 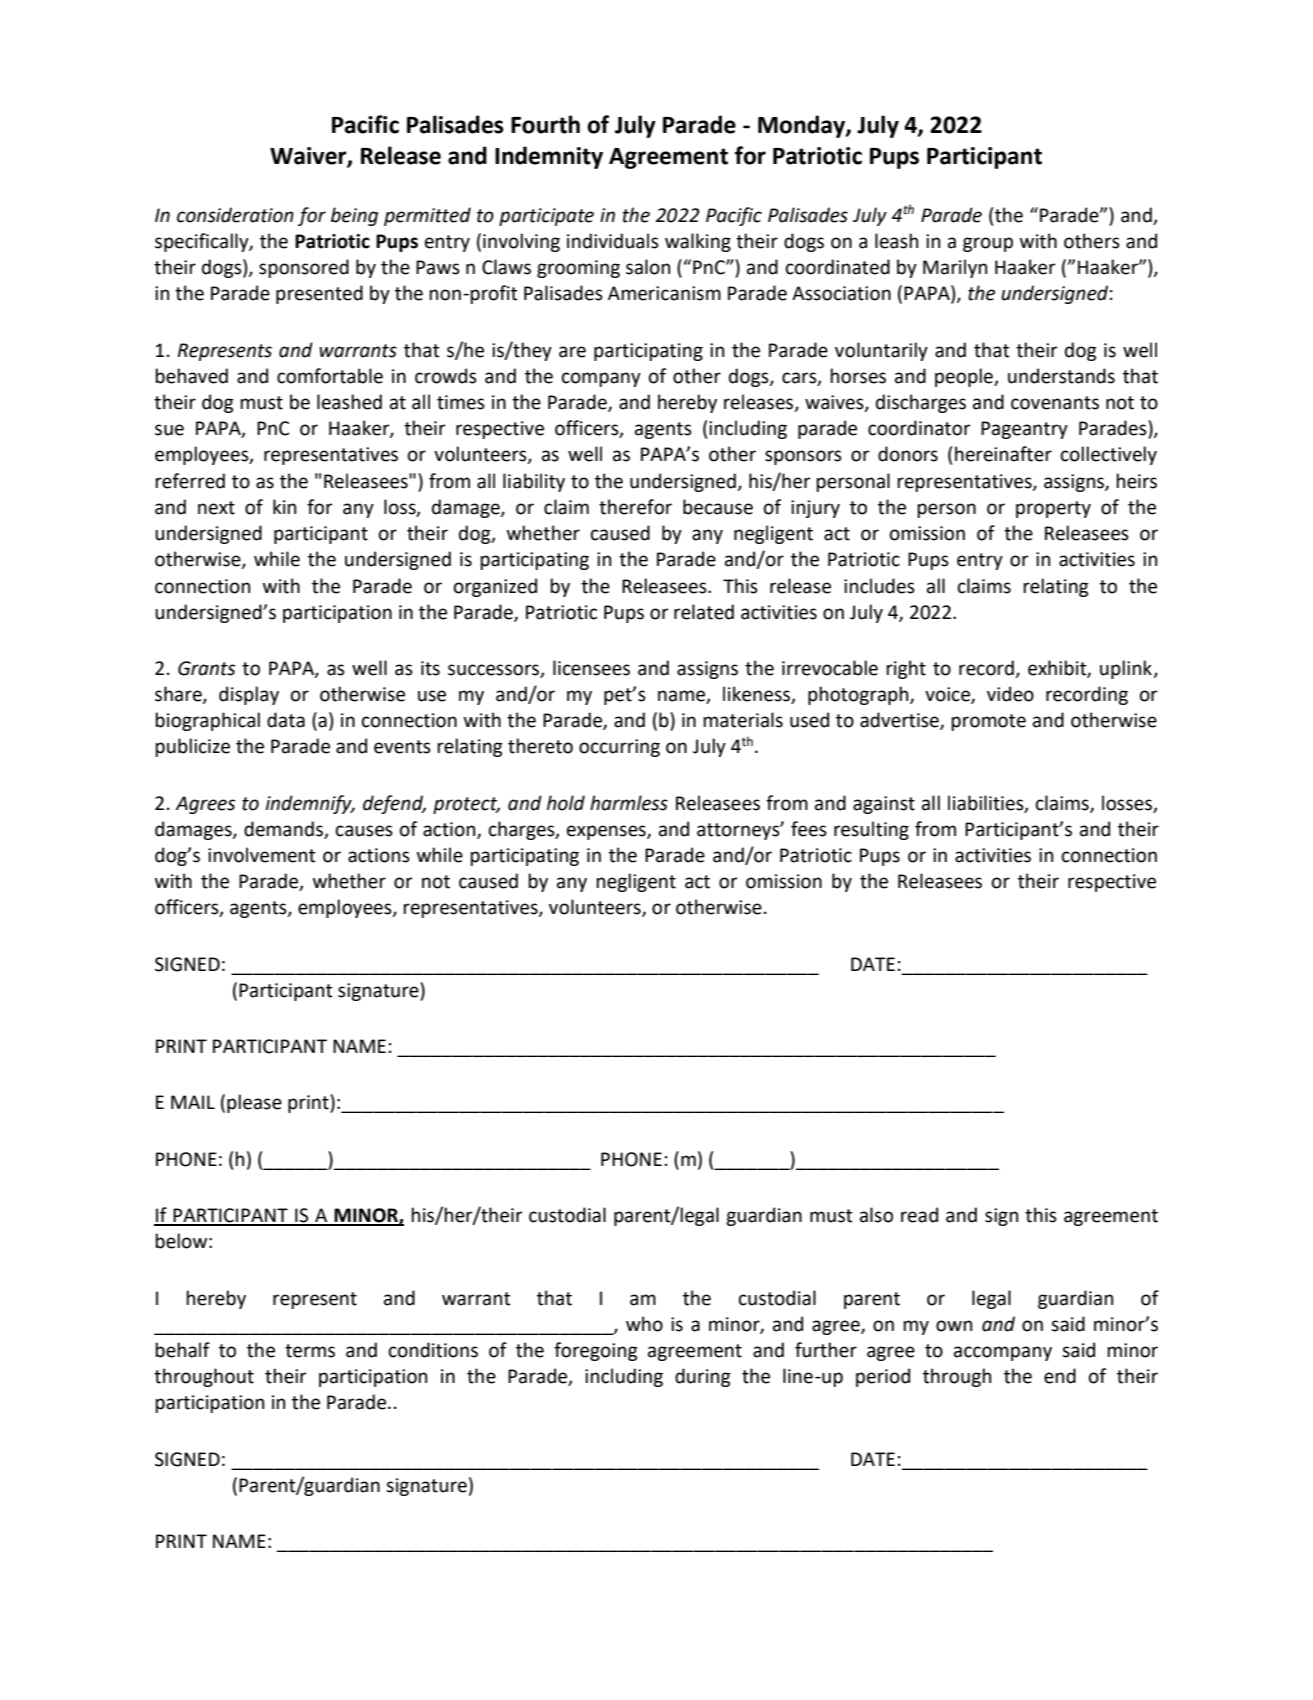 What do you see at coordinates (254, 1103) in the screenshot?
I see `please` at bounding box center [254, 1103].
